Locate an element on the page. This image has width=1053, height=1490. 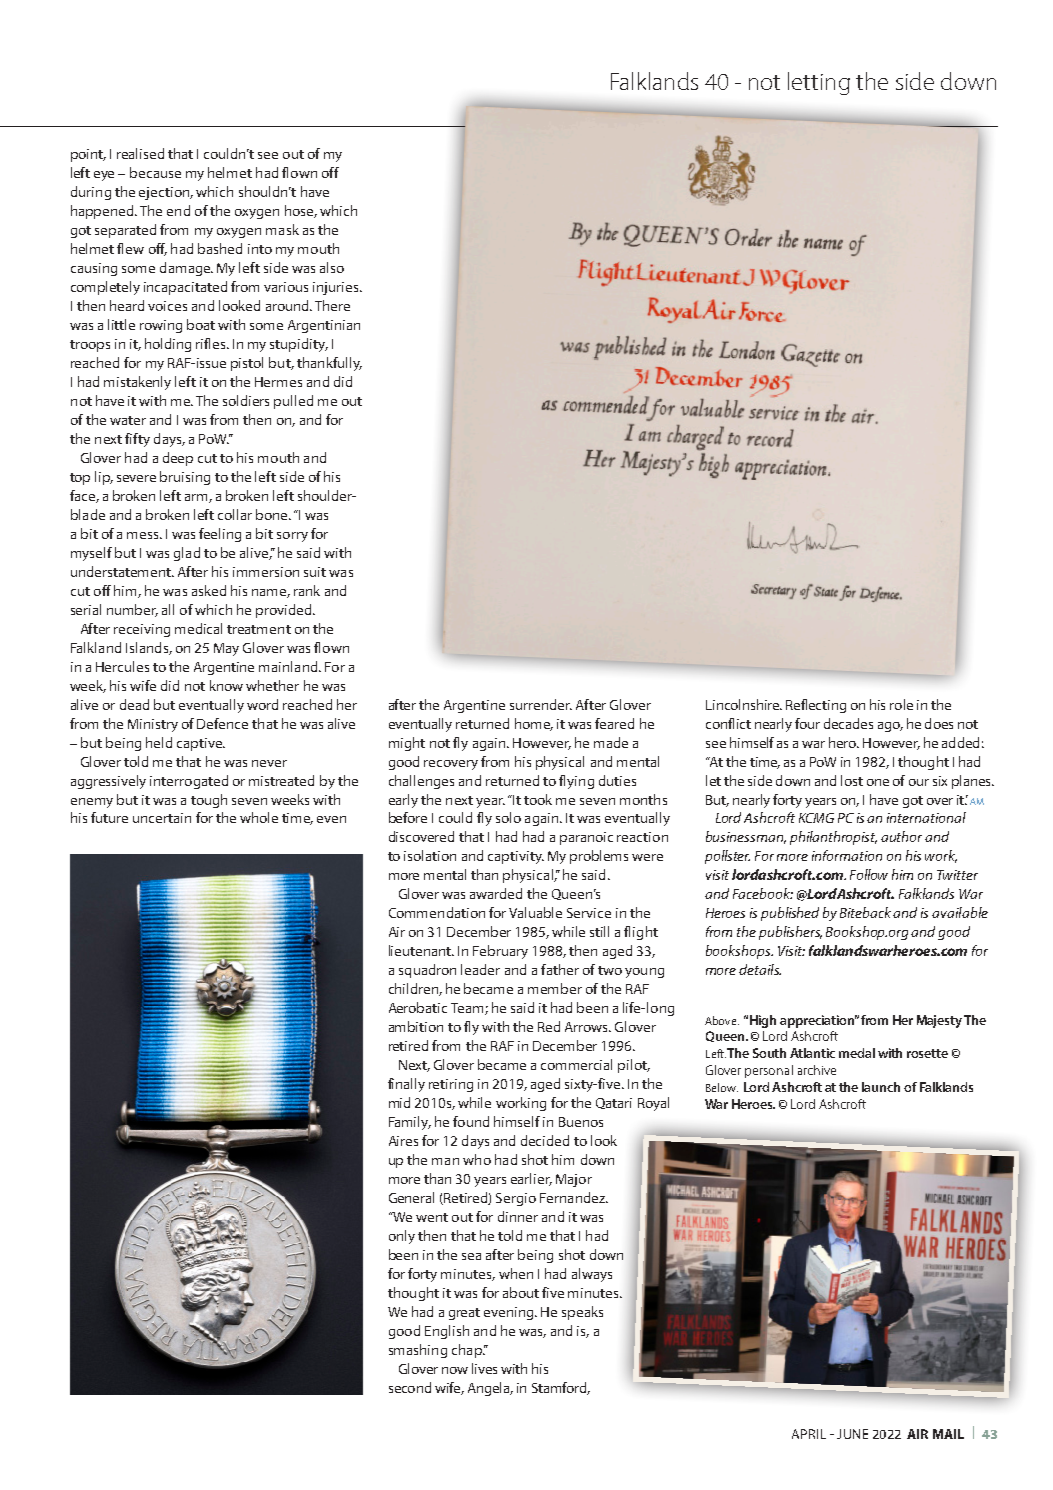
awarded is located at coordinates (496, 893).
